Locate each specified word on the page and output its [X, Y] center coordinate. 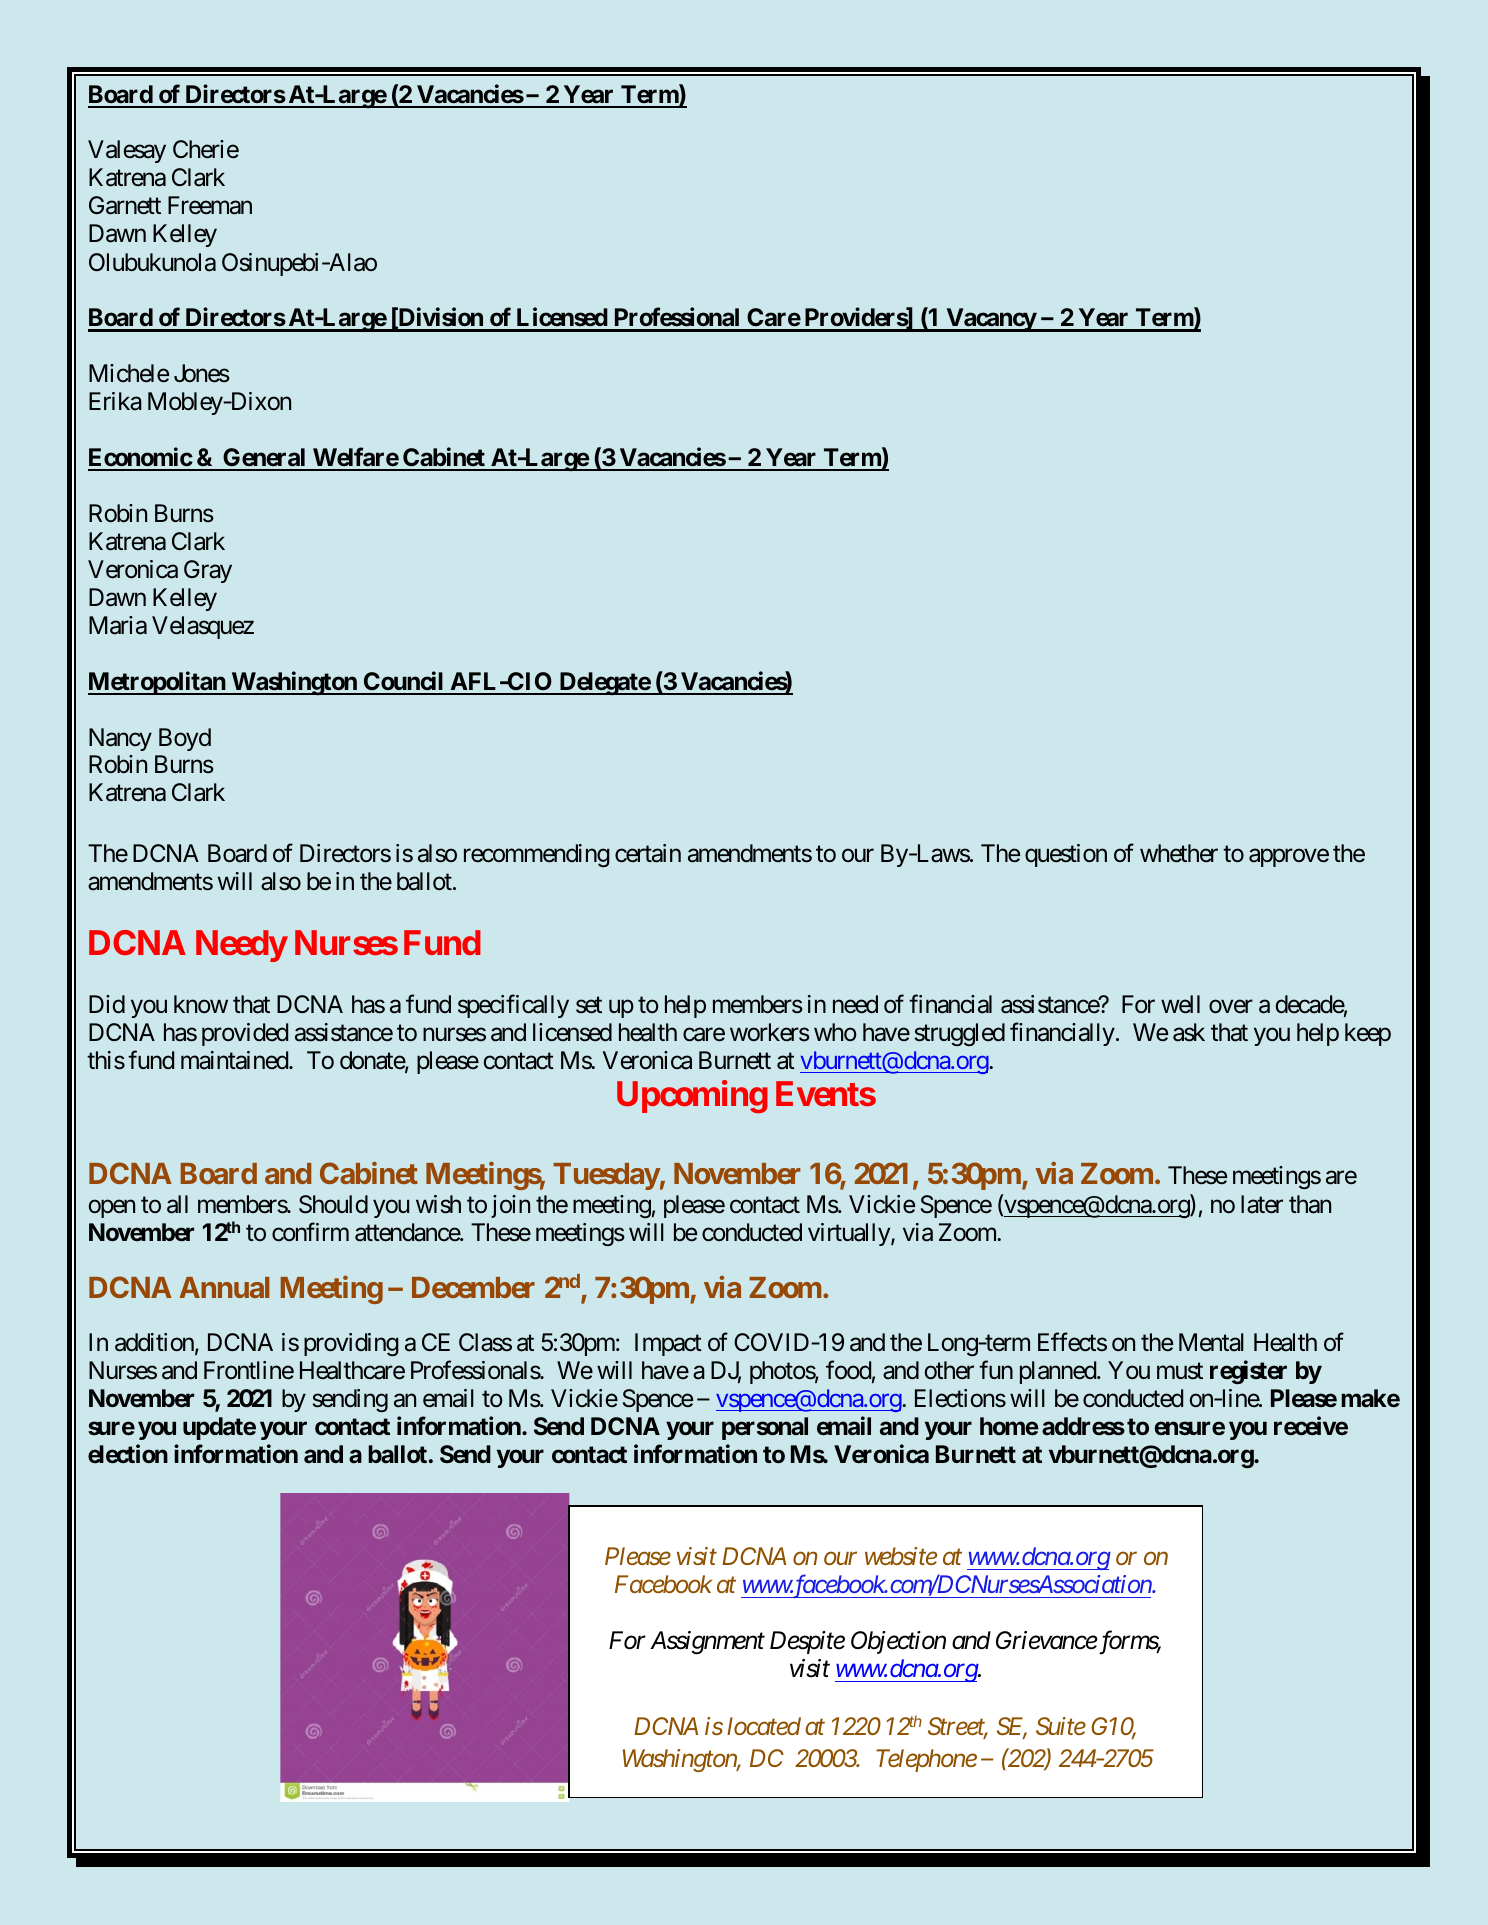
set [589, 1005]
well [1180, 1004]
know [201, 1004]
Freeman [210, 205]
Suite [1061, 1726]
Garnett [125, 205]
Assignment [707, 1643]
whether [1179, 853]
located [764, 1726]
